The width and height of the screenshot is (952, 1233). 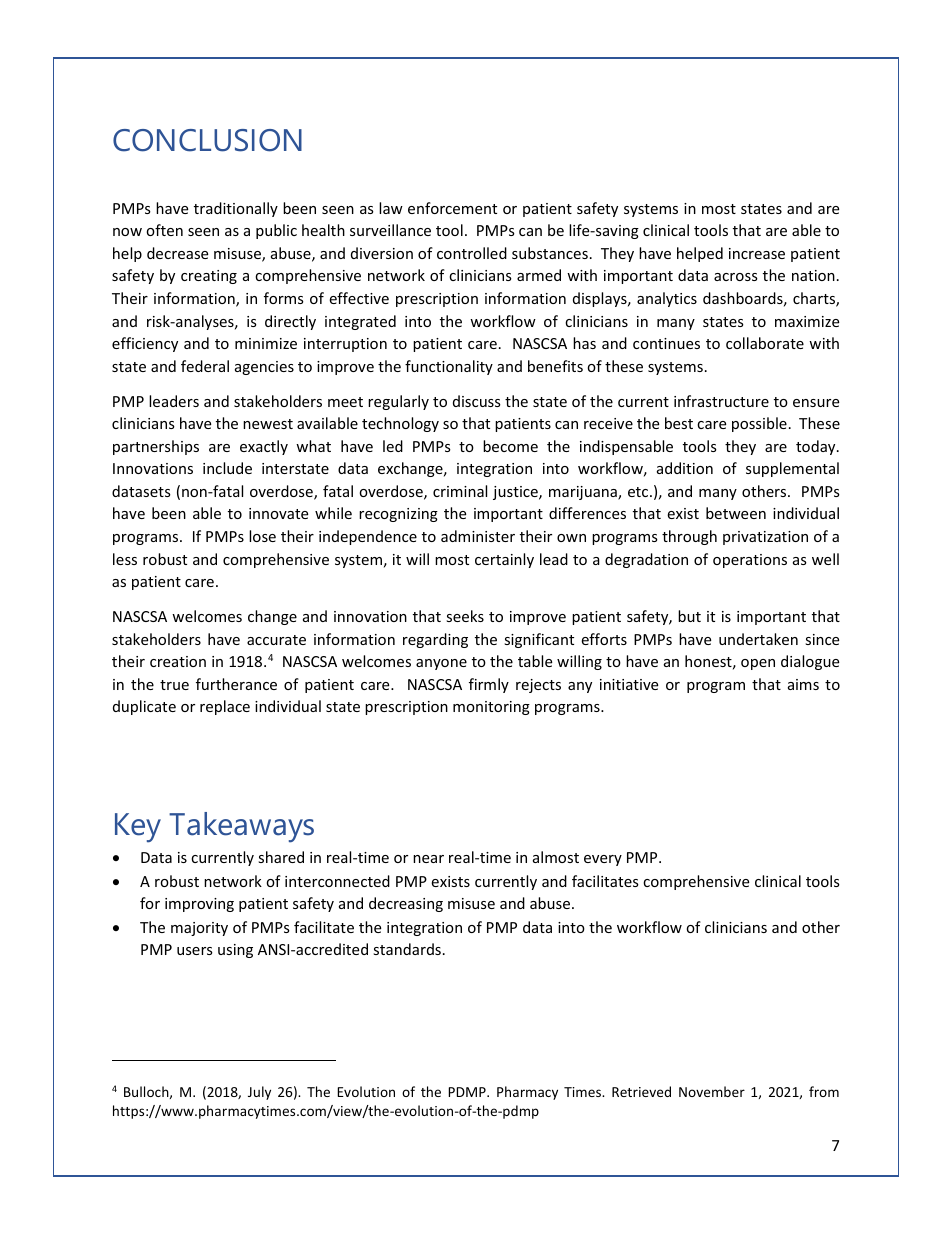 I want to click on improving, so click(x=199, y=905).
